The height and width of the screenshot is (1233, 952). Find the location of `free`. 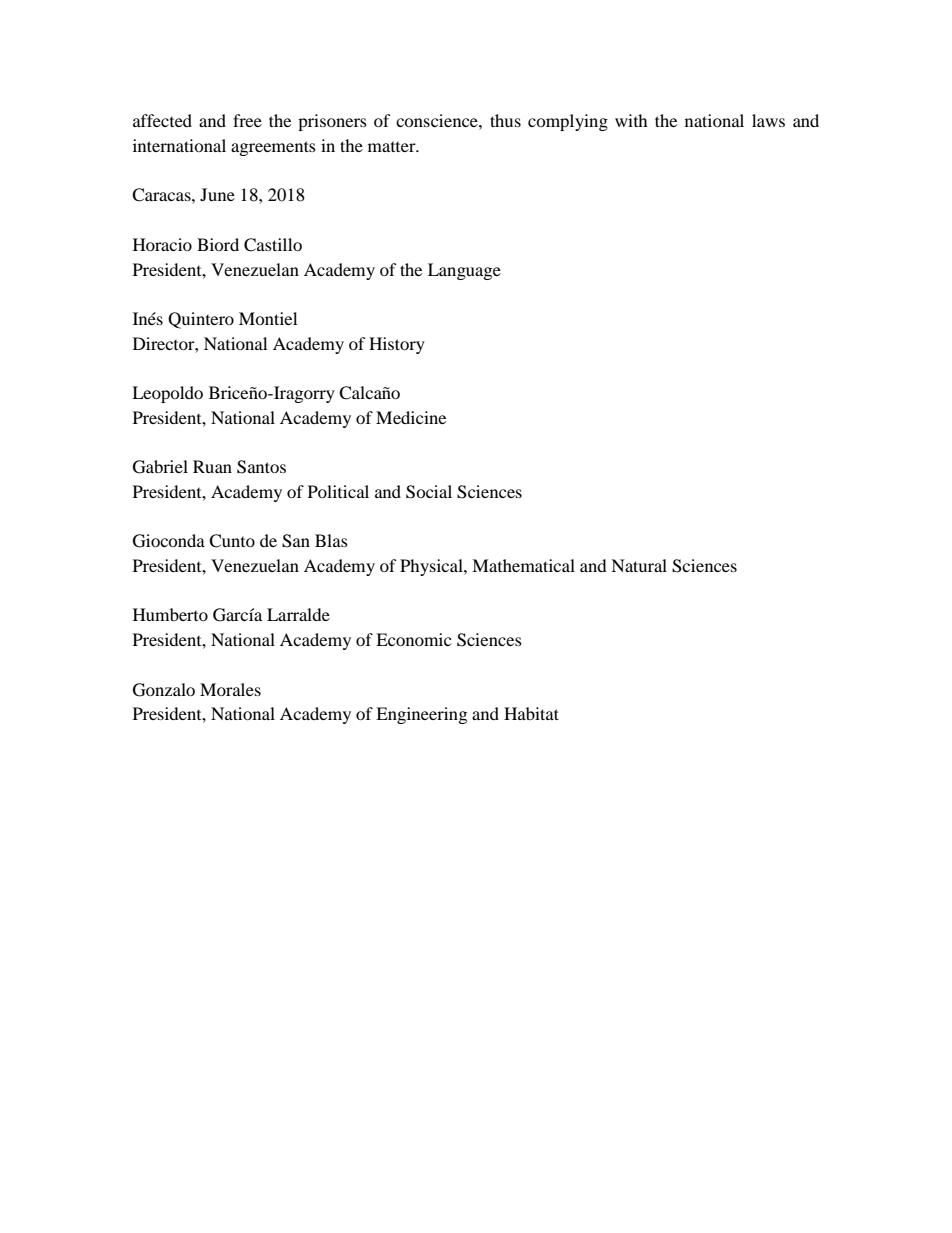

free is located at coordinates (247, 120).
